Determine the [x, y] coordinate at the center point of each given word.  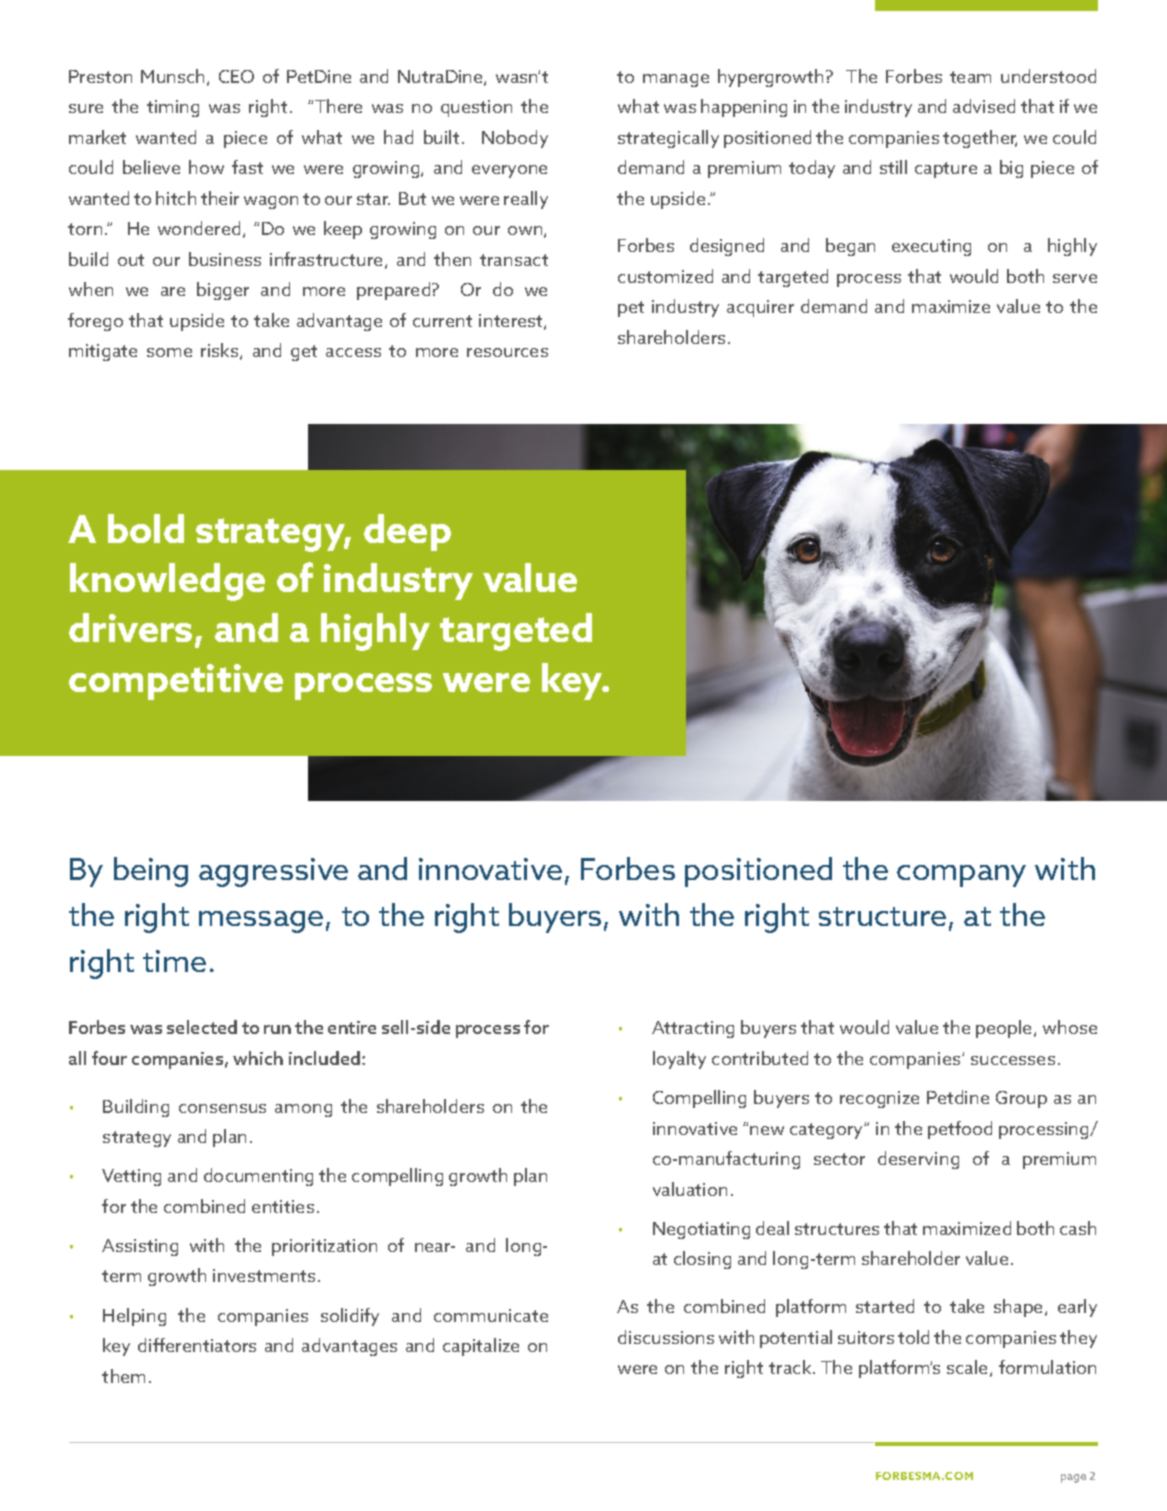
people [1005, 1029]
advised [984, 106]
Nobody [515, 139]
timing [173, 108]
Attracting [693, 1029]
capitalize [481, 1347]
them [123, 1376]
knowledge [167, 582]
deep [407, 532]
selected [202, 1027]
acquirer [760, 308]
